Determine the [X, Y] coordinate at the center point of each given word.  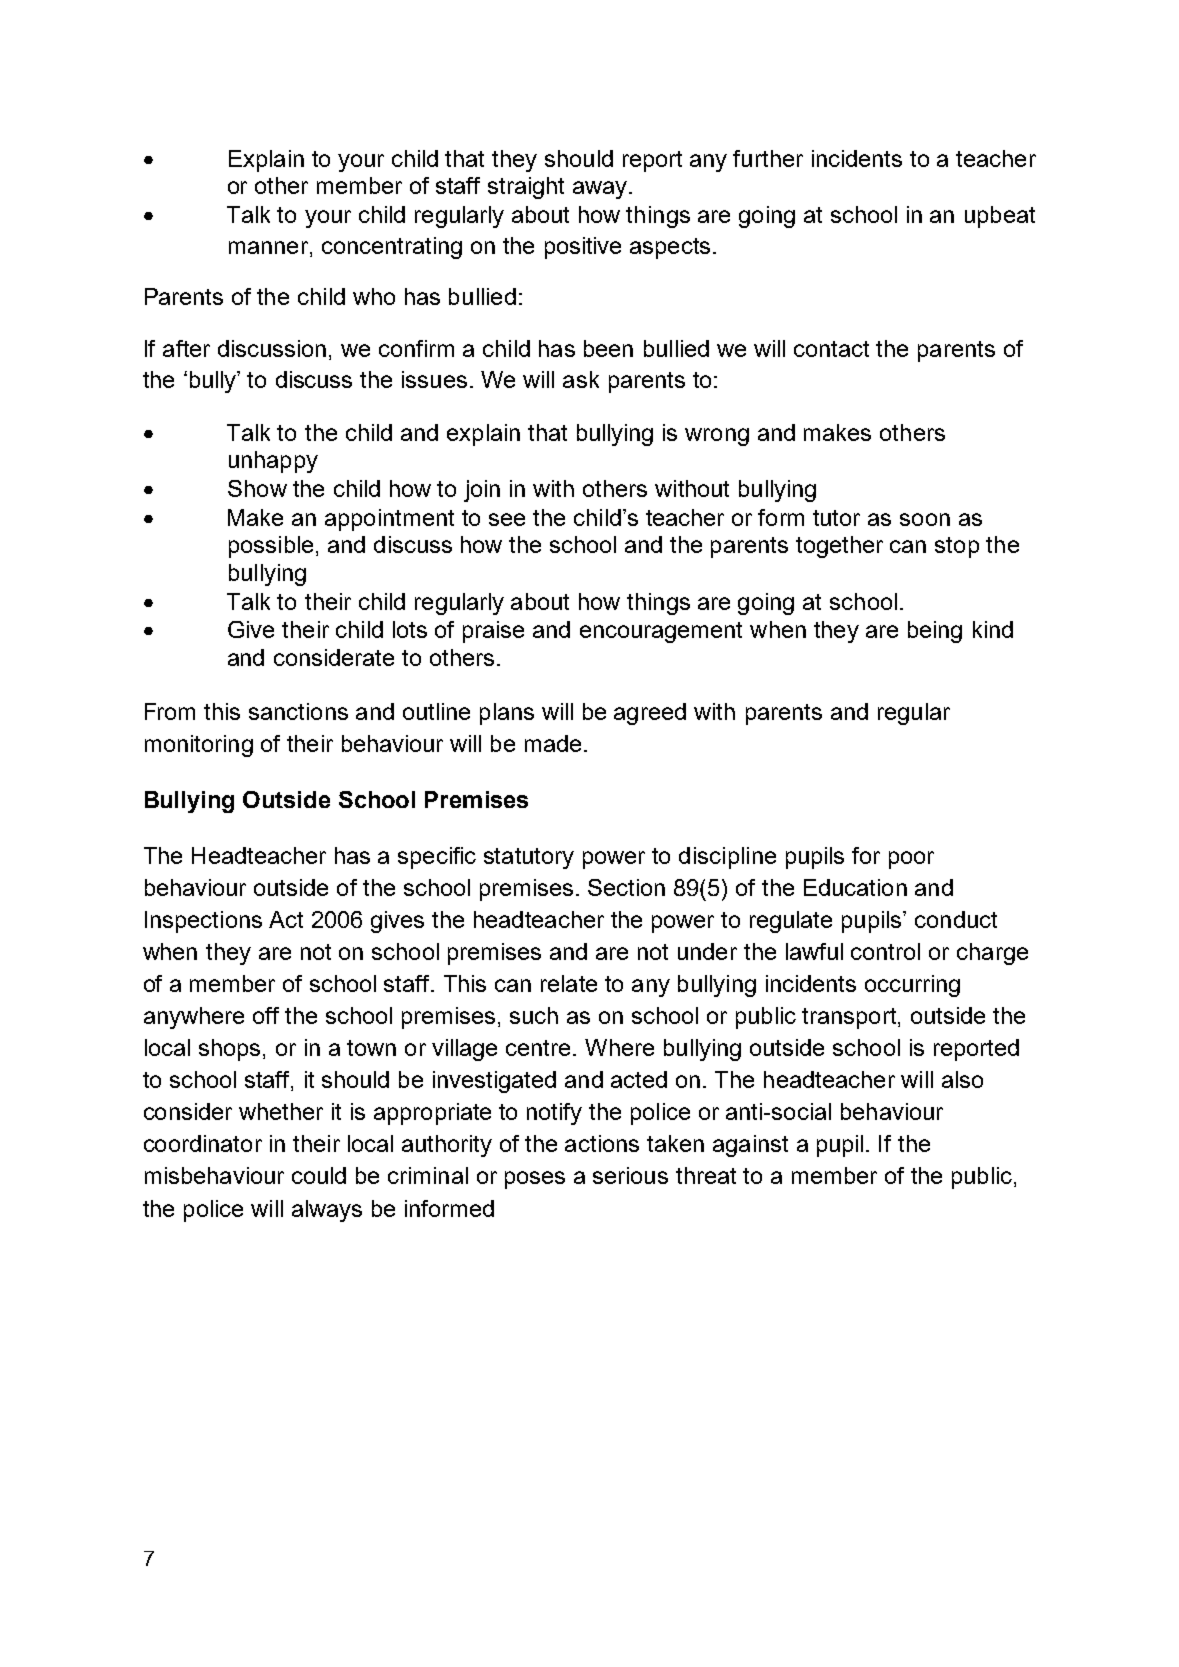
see [507, 519]
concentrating [392, 248]
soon [925, 519]
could [319, 1175]
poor [911, 860]
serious [630, 1175]
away [601, 190]
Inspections [203, 922]
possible [271, 547]
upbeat [1000, 217]
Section [626, 887]
